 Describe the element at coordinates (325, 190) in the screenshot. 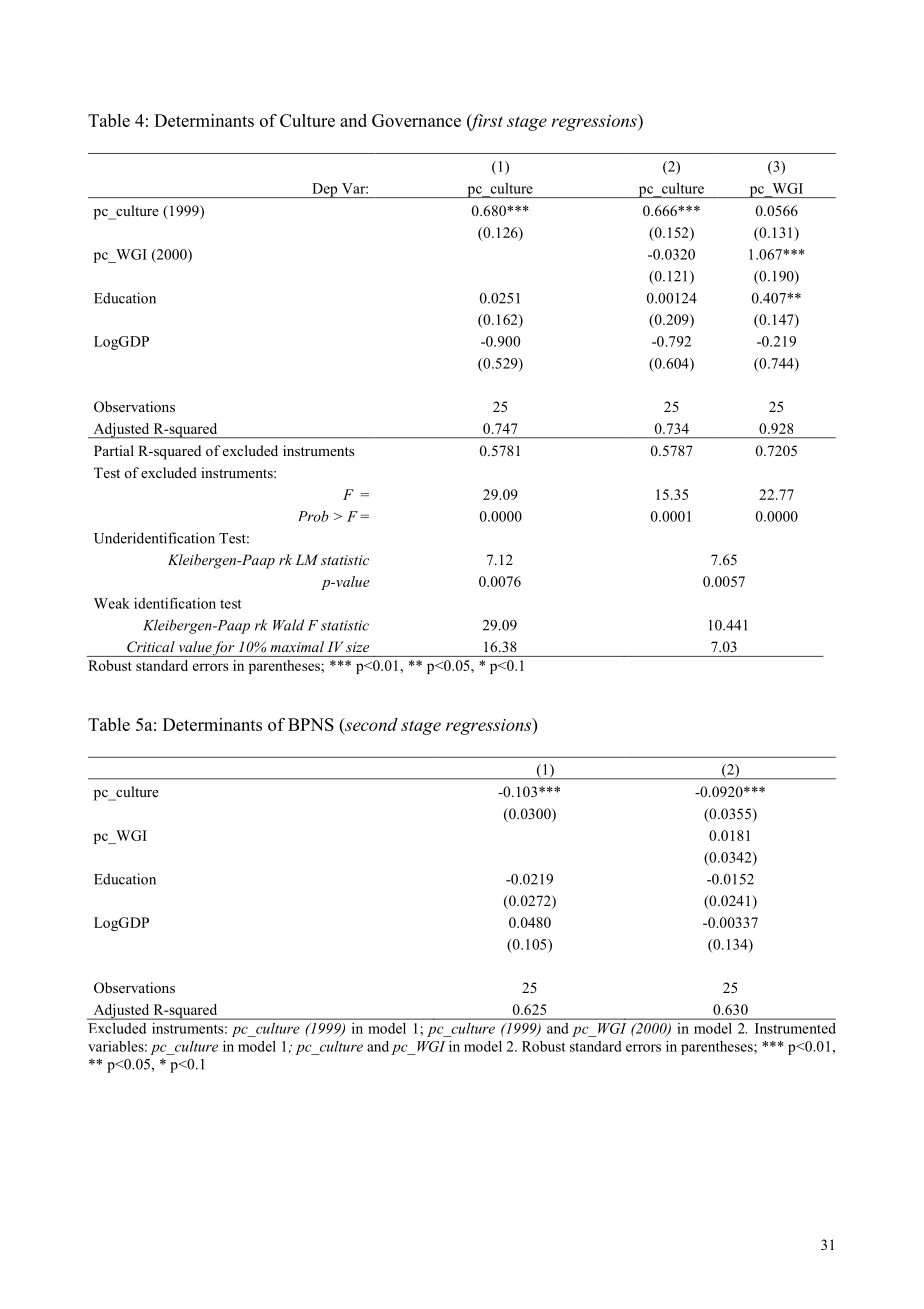

I see `Dep` at that location.
